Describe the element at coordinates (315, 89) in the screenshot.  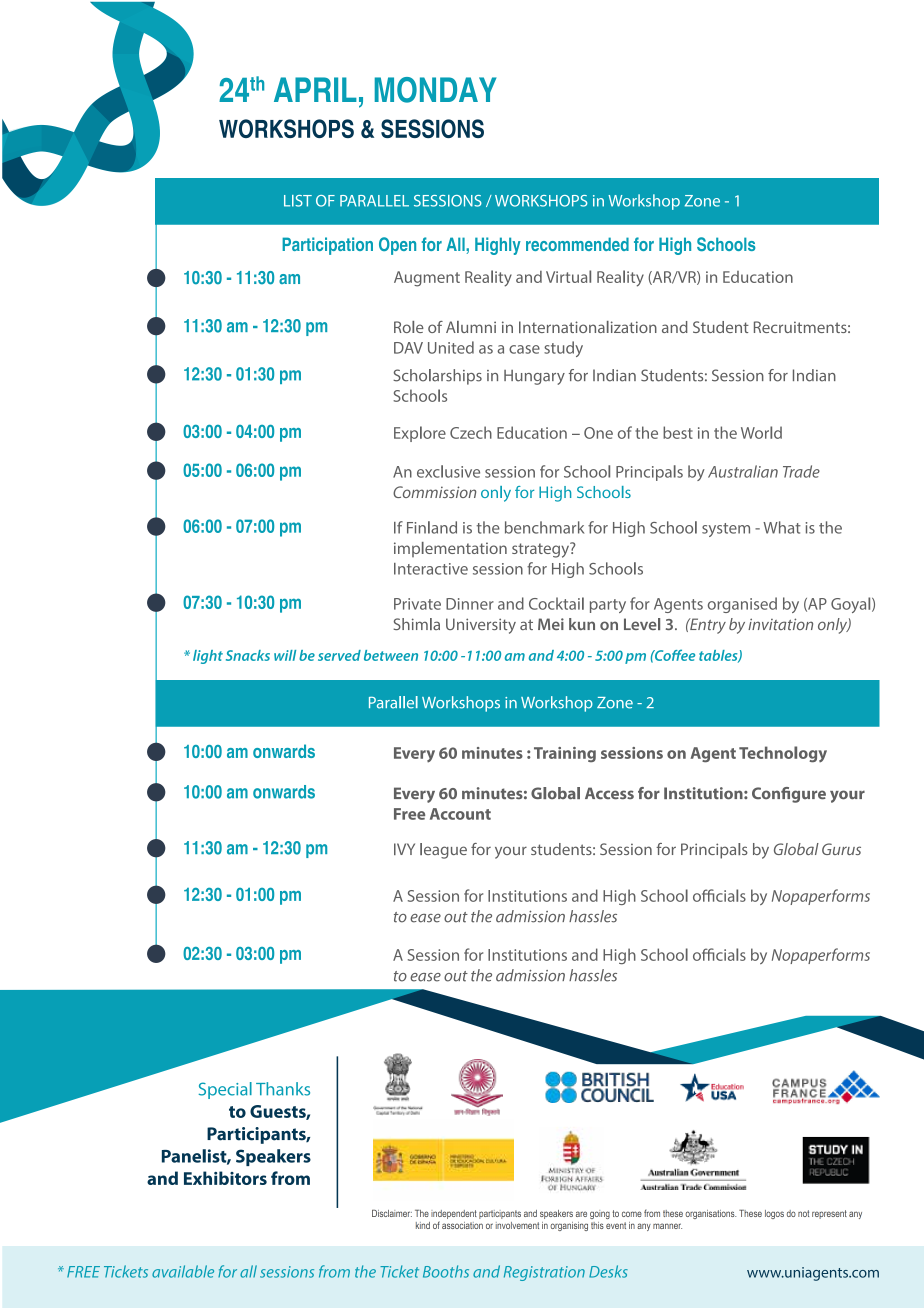
I see `APRIL` at that location.
